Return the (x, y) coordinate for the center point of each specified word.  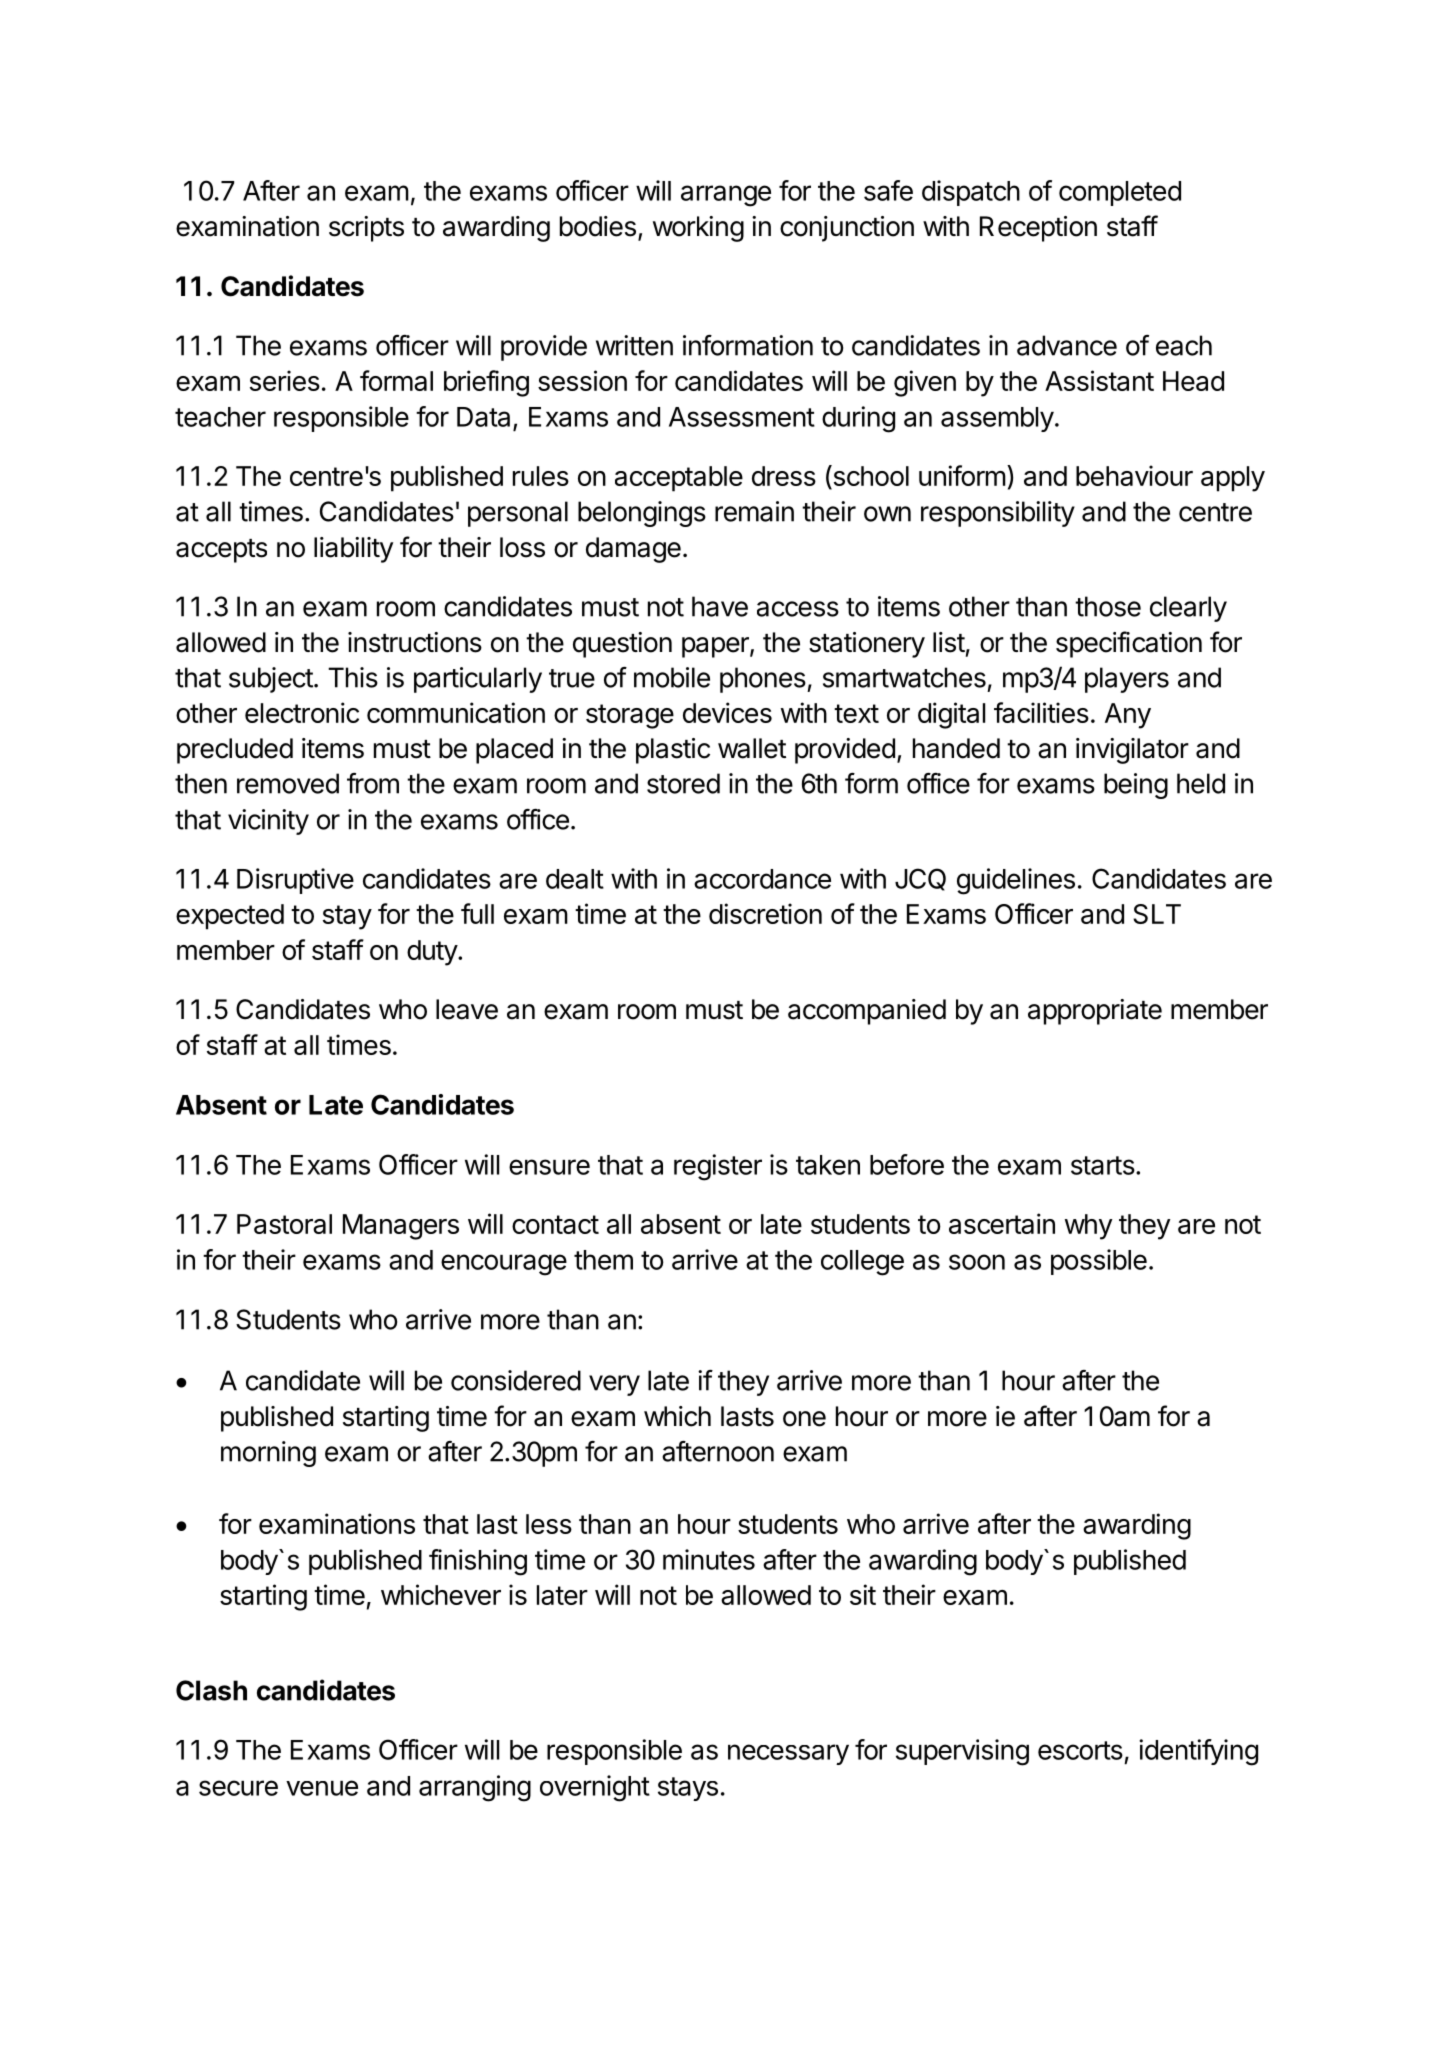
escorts (1080, 1750)
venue (322, 1788)
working (698, 229)
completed (1120, 193)
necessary (788, 1754)
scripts (366, 229)
